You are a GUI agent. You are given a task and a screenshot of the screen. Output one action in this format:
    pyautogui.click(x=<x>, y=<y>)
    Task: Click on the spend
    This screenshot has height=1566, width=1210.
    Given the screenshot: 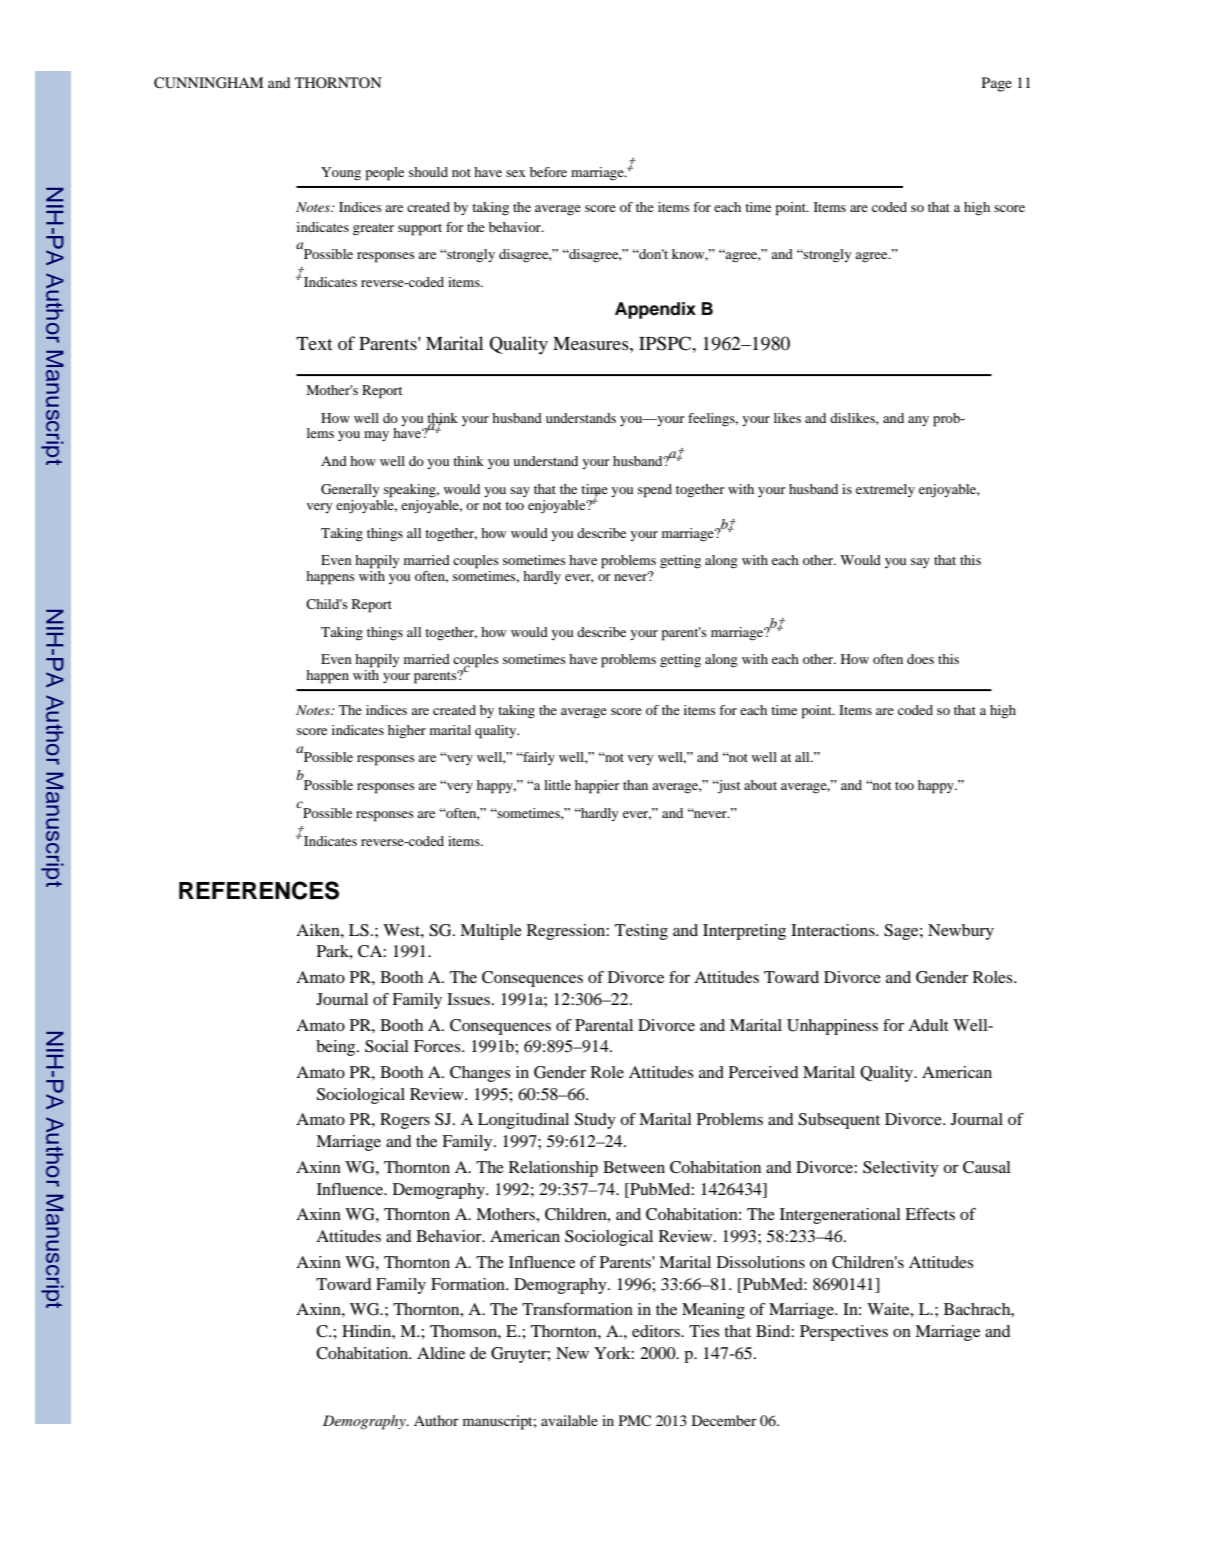 What is the action you would take?
    pyautogui.click(x=655, y=491)
